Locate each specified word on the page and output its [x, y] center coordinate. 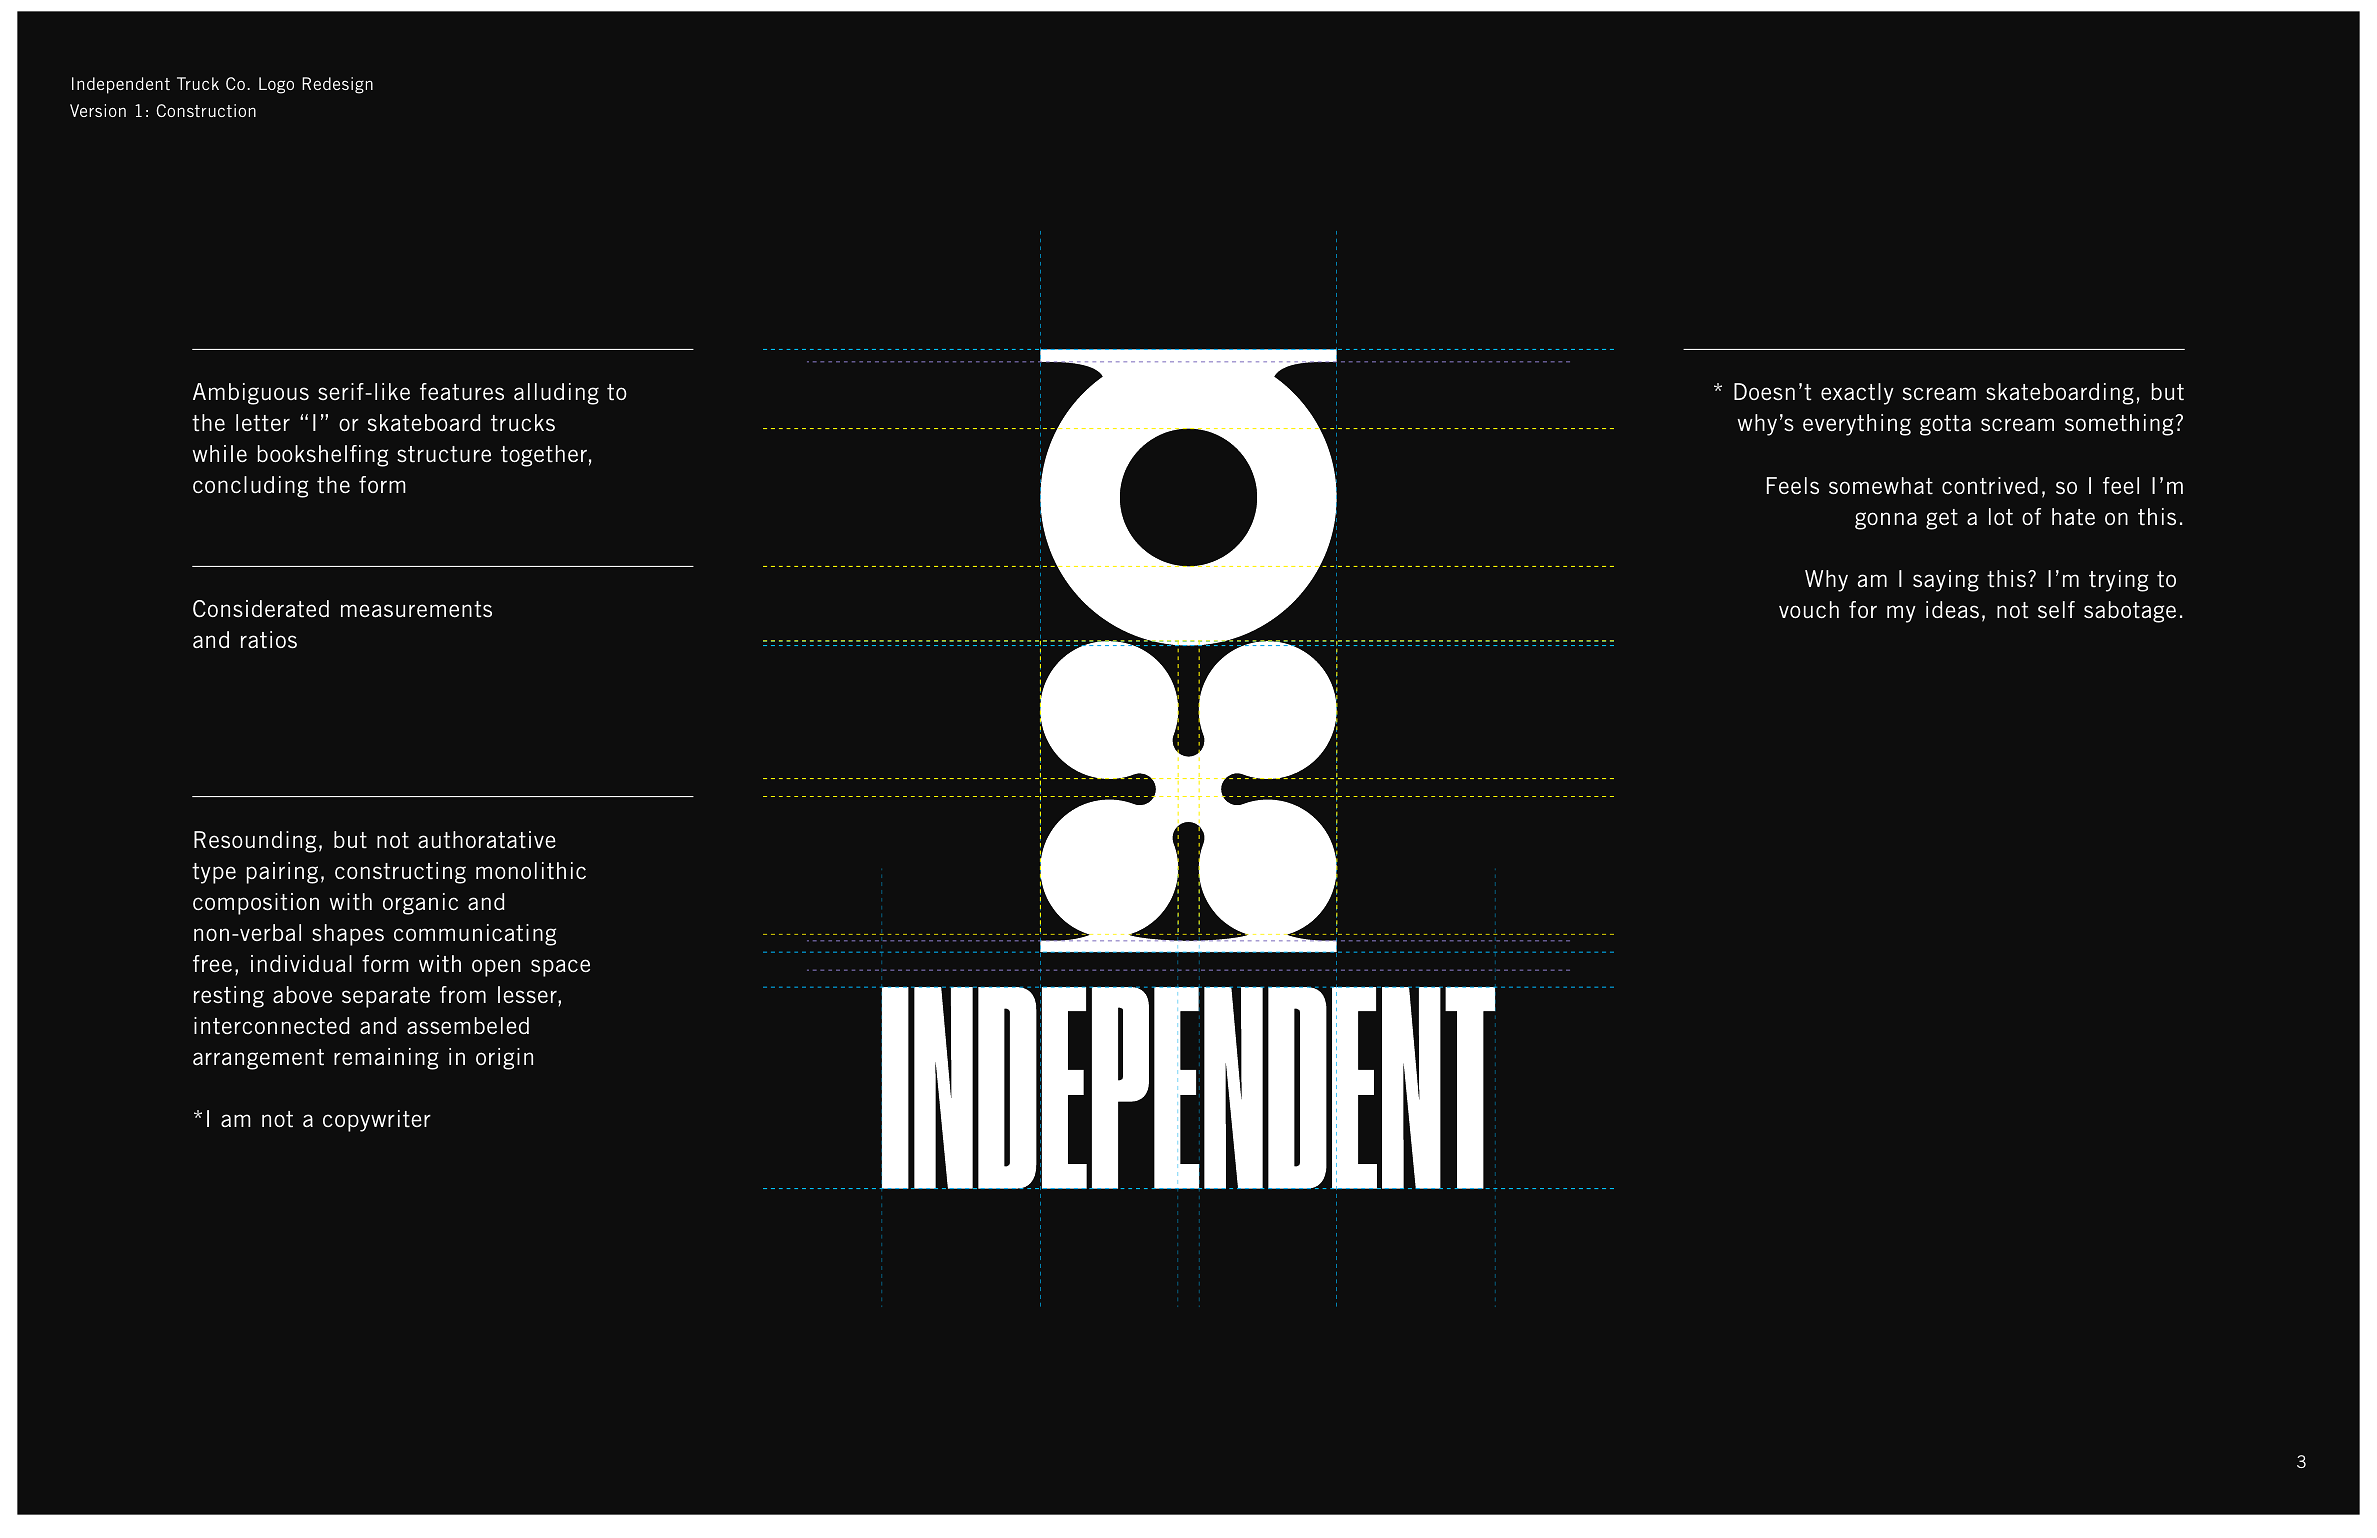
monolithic [531, 871]
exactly [1857, 394]
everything [1857, 425]
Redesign [337, 85]
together [544, 456]
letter [263, 423]
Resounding [255, 842]
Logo [276, 85]
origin [504, 1059]
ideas [1952, 610]
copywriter [377, 1121]
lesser [528, 996]
